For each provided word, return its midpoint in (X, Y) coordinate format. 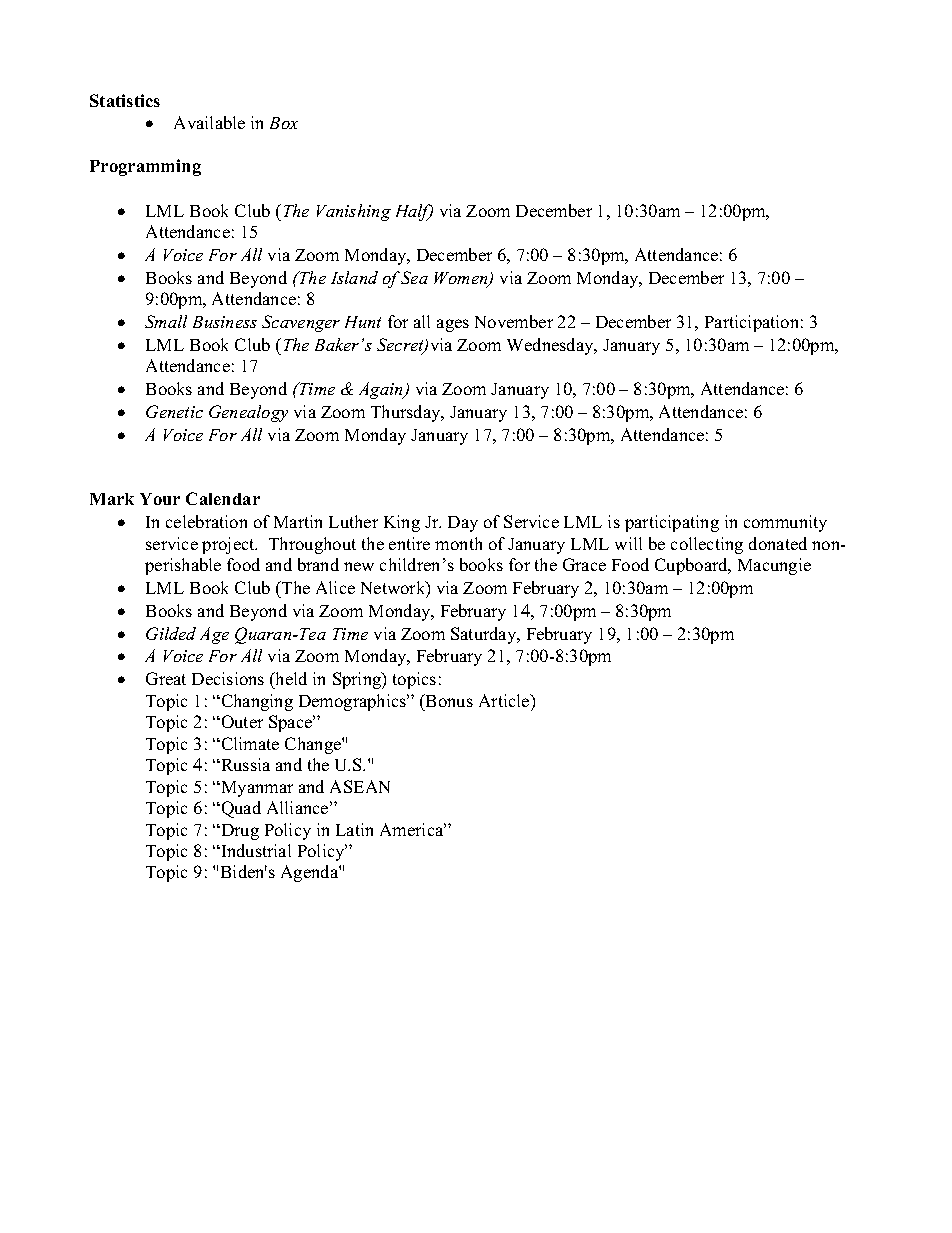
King (402, 523)
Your (160, 499)
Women (462, 279)
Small (166, 321)
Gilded (171, 633)
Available (209, 122)
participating (672, 523)
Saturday (485, 635)
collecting (707, 545)
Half (414, 212)
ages (453, 325)
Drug (239, 832)
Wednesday (551, 346)
